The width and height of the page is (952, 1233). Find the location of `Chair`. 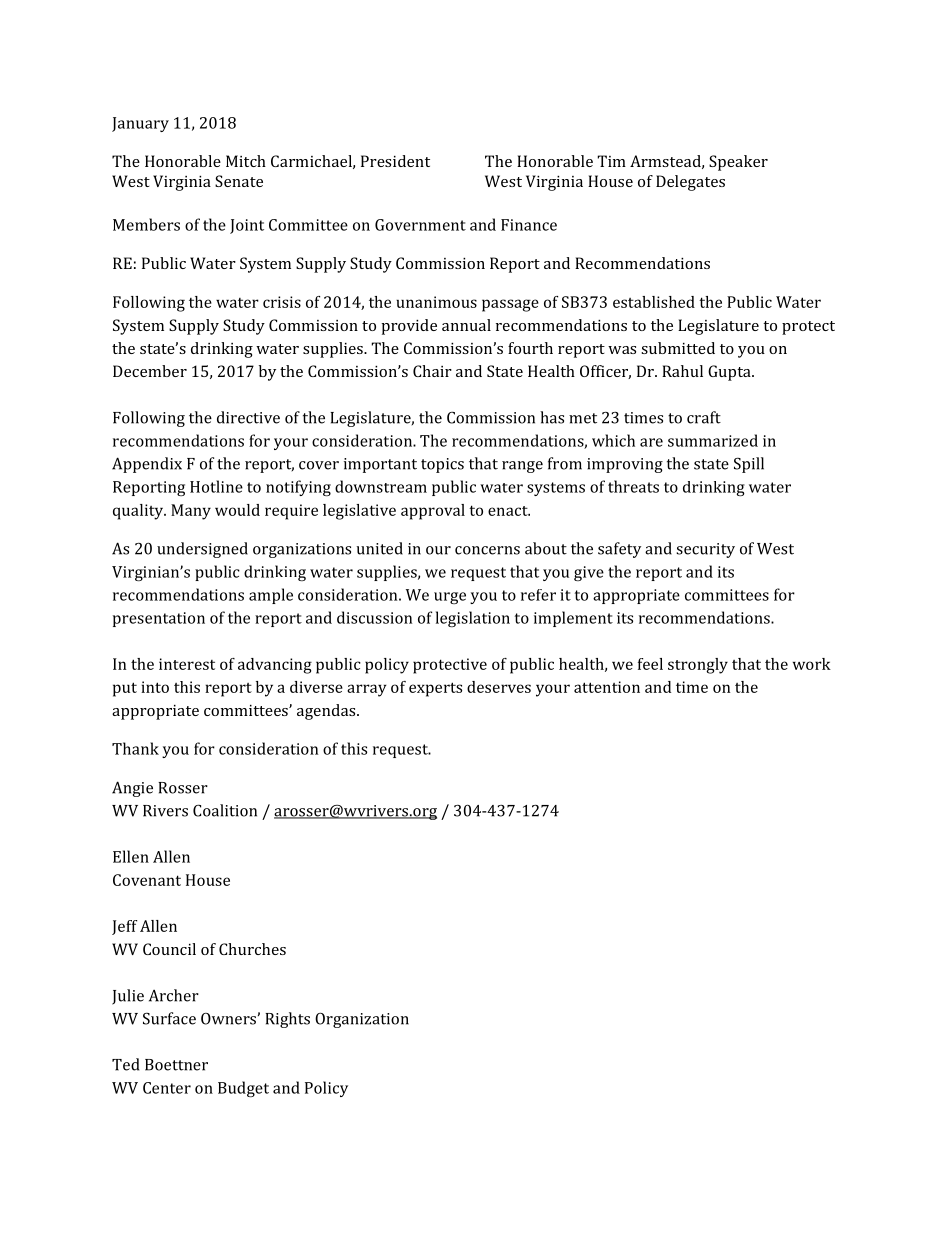

Chair is located at coordinates (432, 371).
